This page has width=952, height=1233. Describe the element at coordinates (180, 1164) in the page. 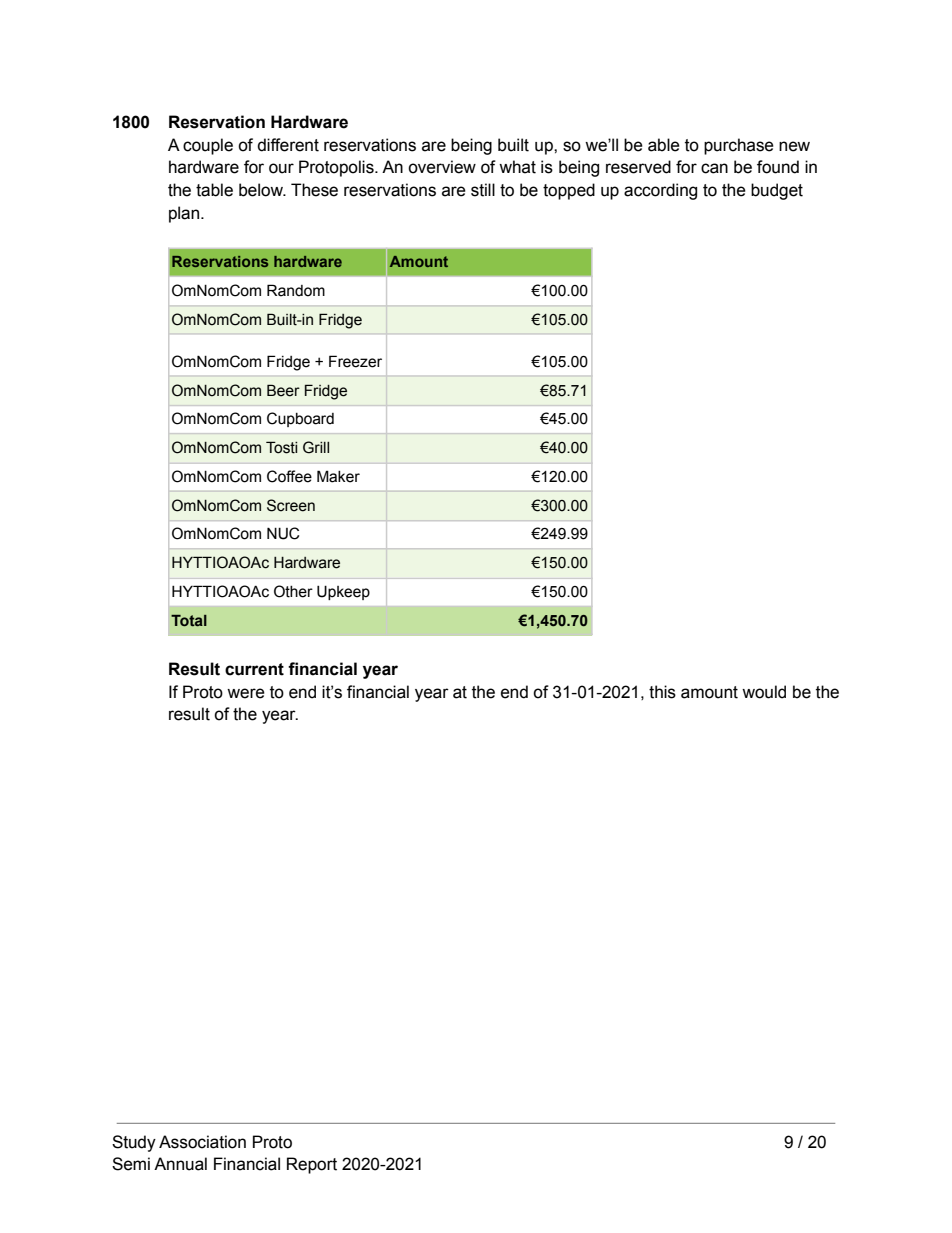

I see `Annual` at that location.
